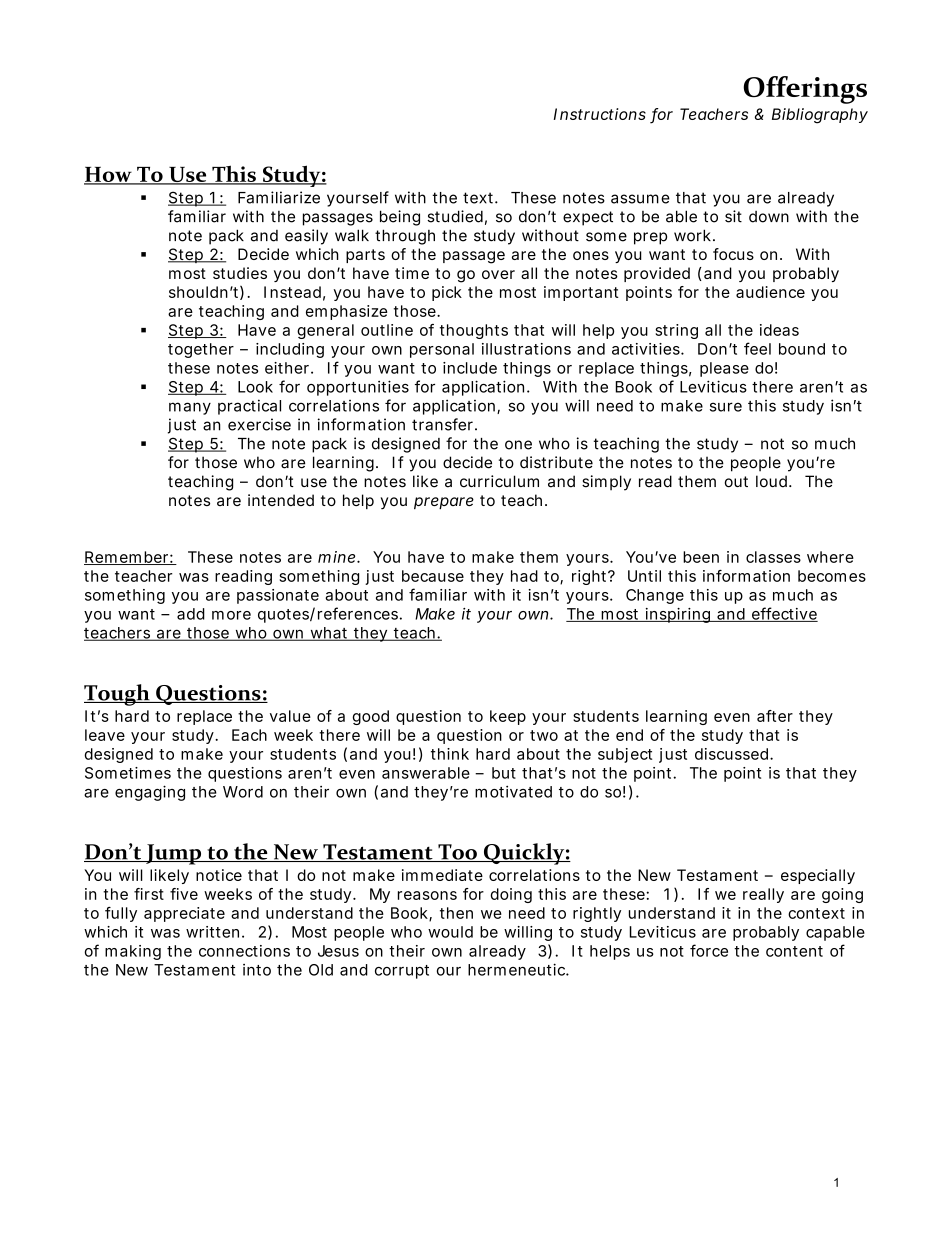  I want to click on content, so click(794, 951).
